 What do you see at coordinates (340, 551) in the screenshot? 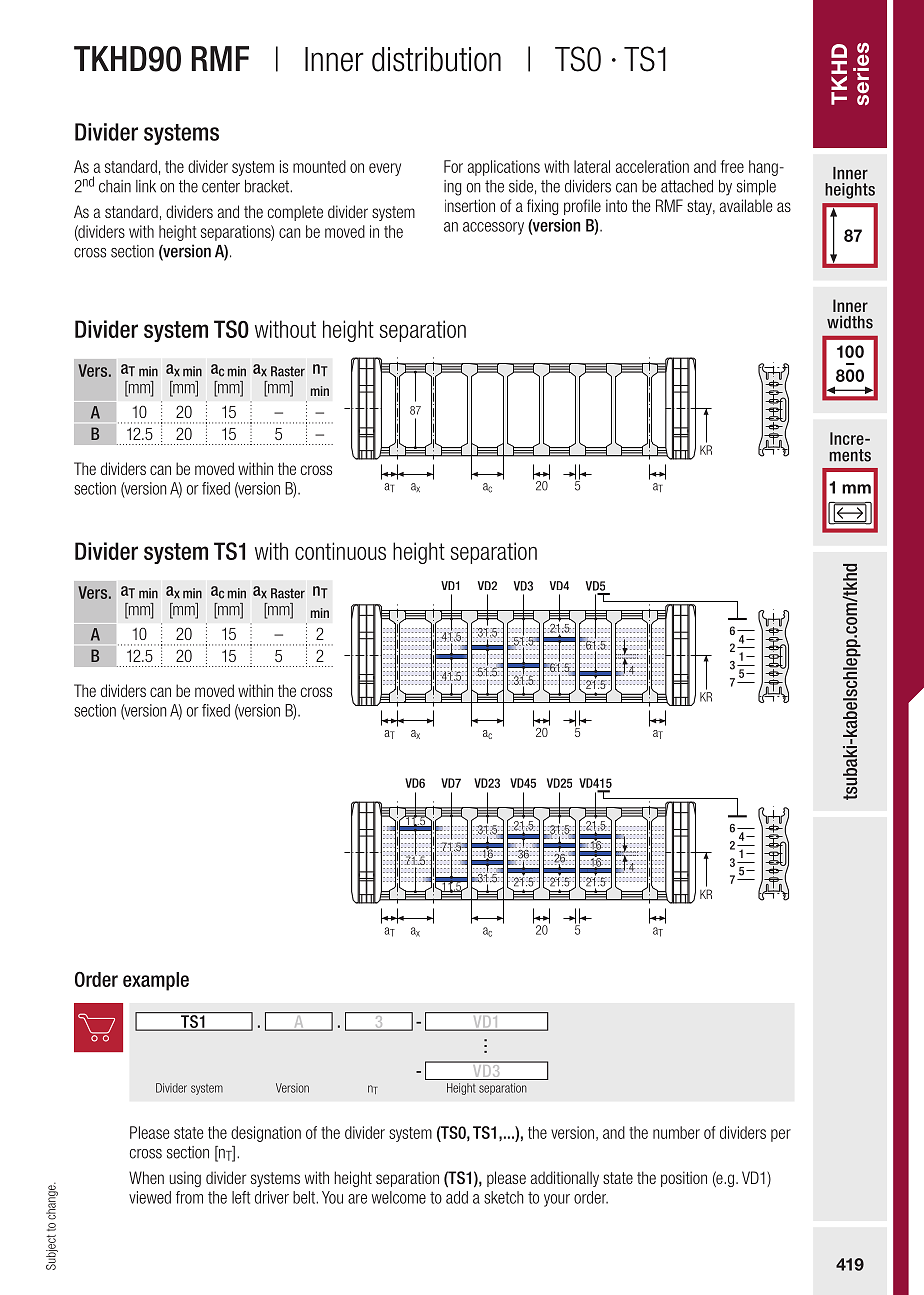
I see `continuous` at bounding box center [340, 551].
